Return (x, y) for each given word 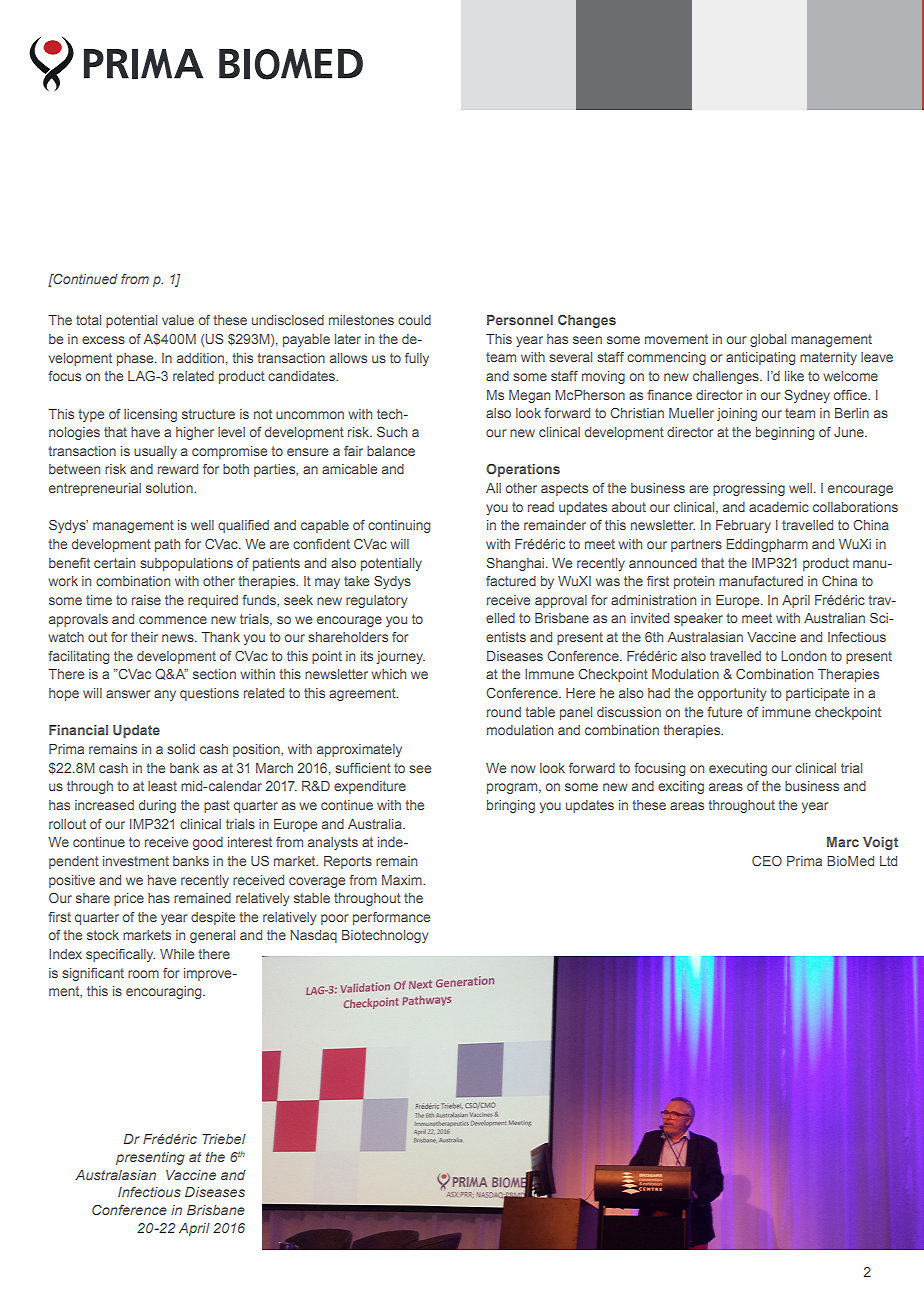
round (504, 712)
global (768, 340)
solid (181, 749)
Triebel (224, 1139)
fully (417, 359)
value (178, 320)
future (724, 712)
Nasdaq (313, 936)
